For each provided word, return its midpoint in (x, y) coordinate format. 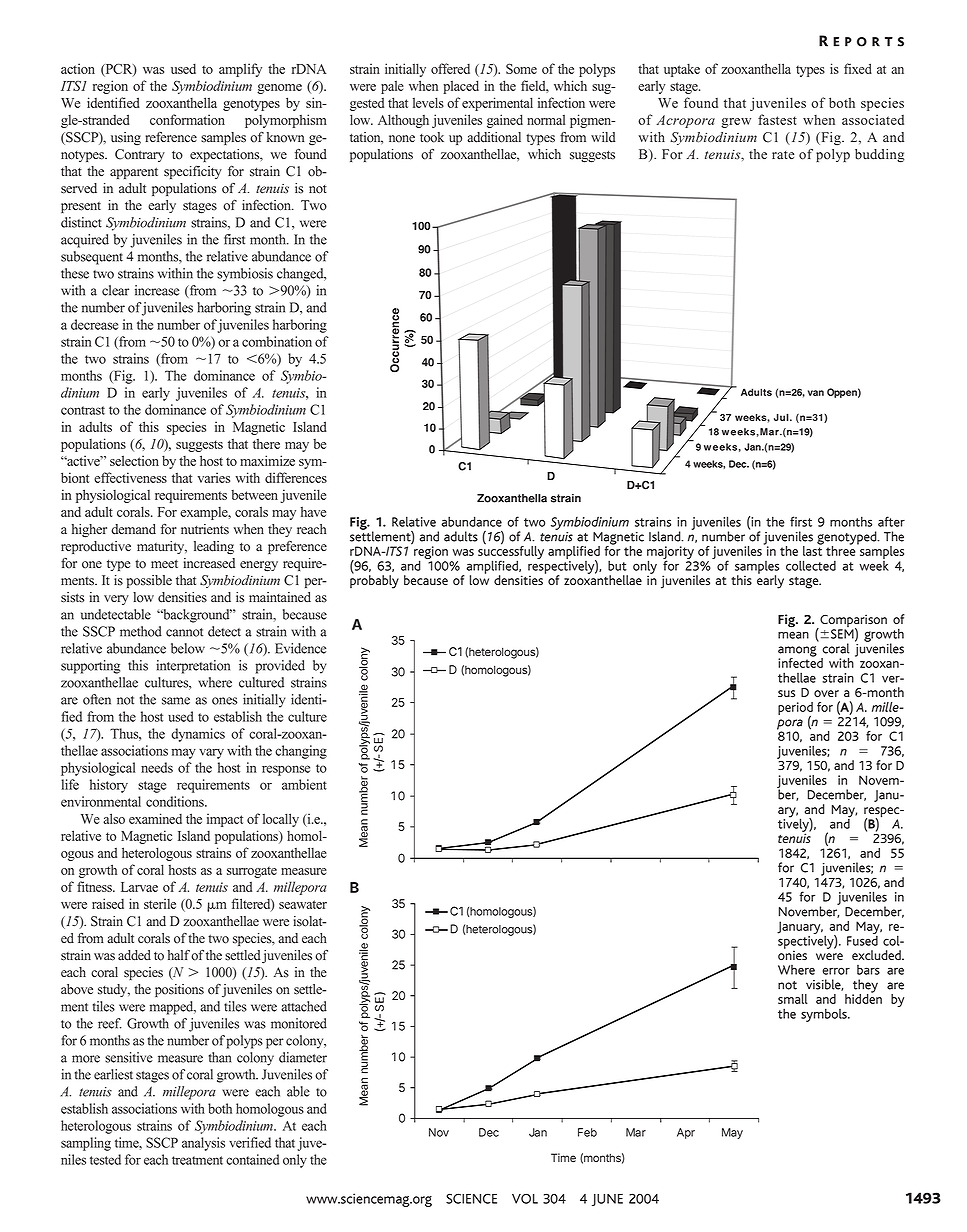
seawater (303, 904)
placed (461, 87)
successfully (511, 553)
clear (115, 290)
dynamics (198, 735)
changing (301, 752)
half (179, 955)
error (836, 971)
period (795, 709)
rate (783, 155)
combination (277, 341)
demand (133, 529)
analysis (203, 1144)
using (126, 139)
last (812, 550)
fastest (777, 119)
